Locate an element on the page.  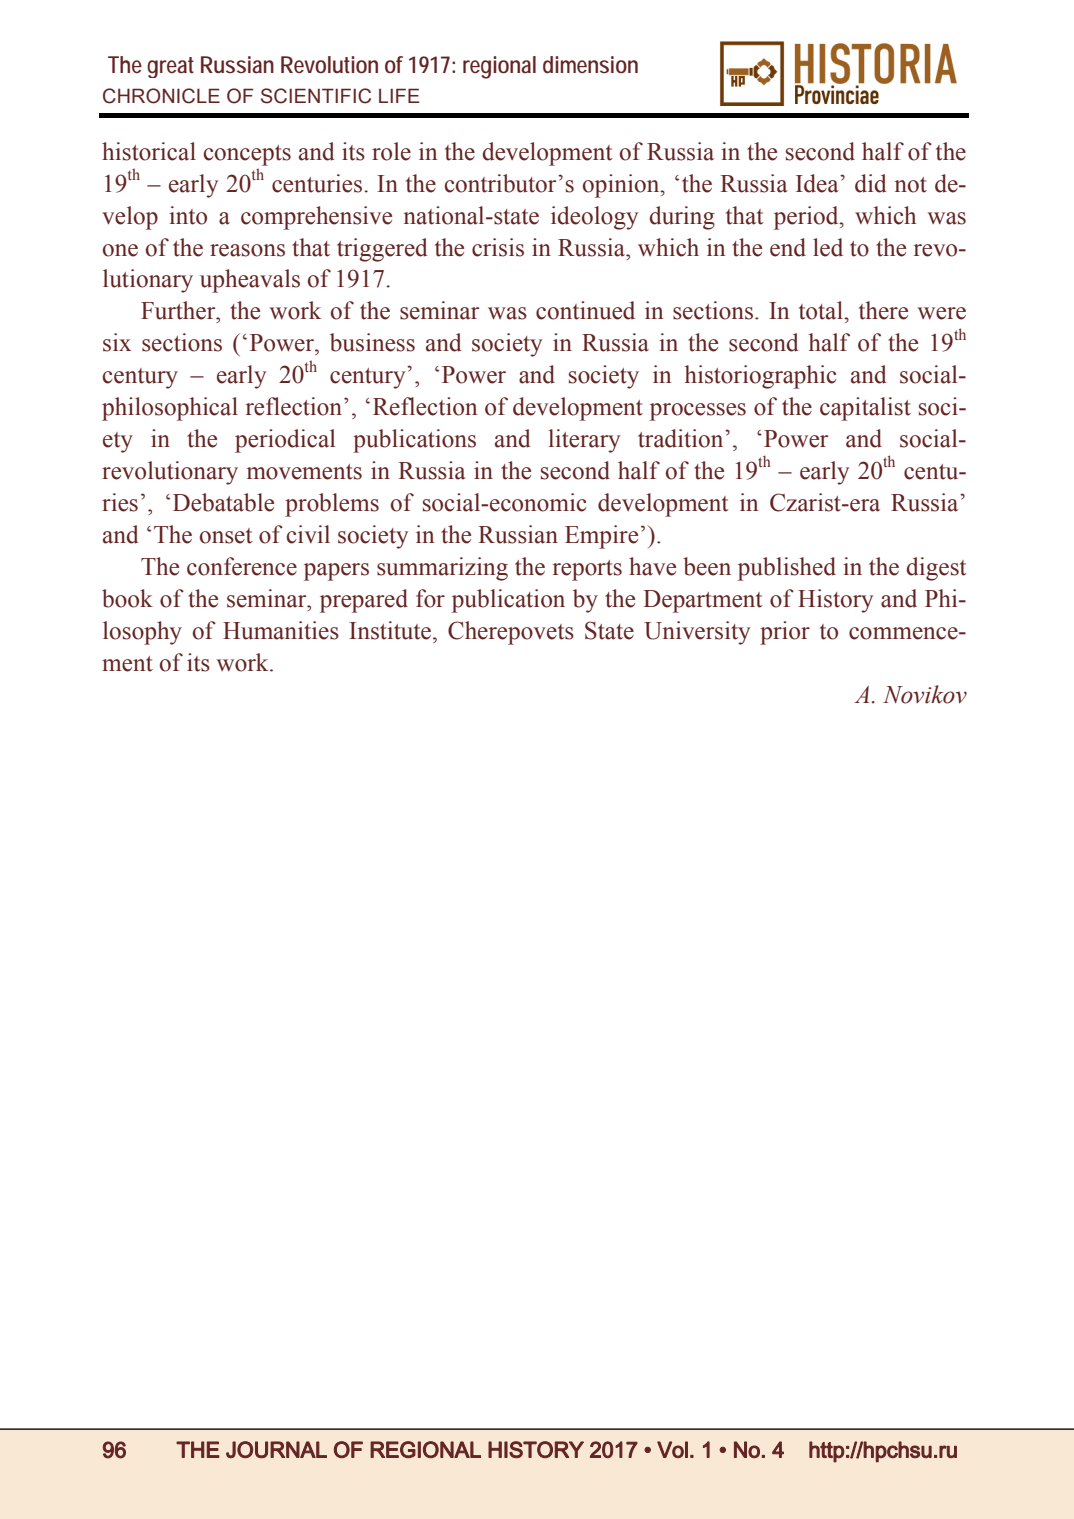
University is located at coordinates (697, 633).
